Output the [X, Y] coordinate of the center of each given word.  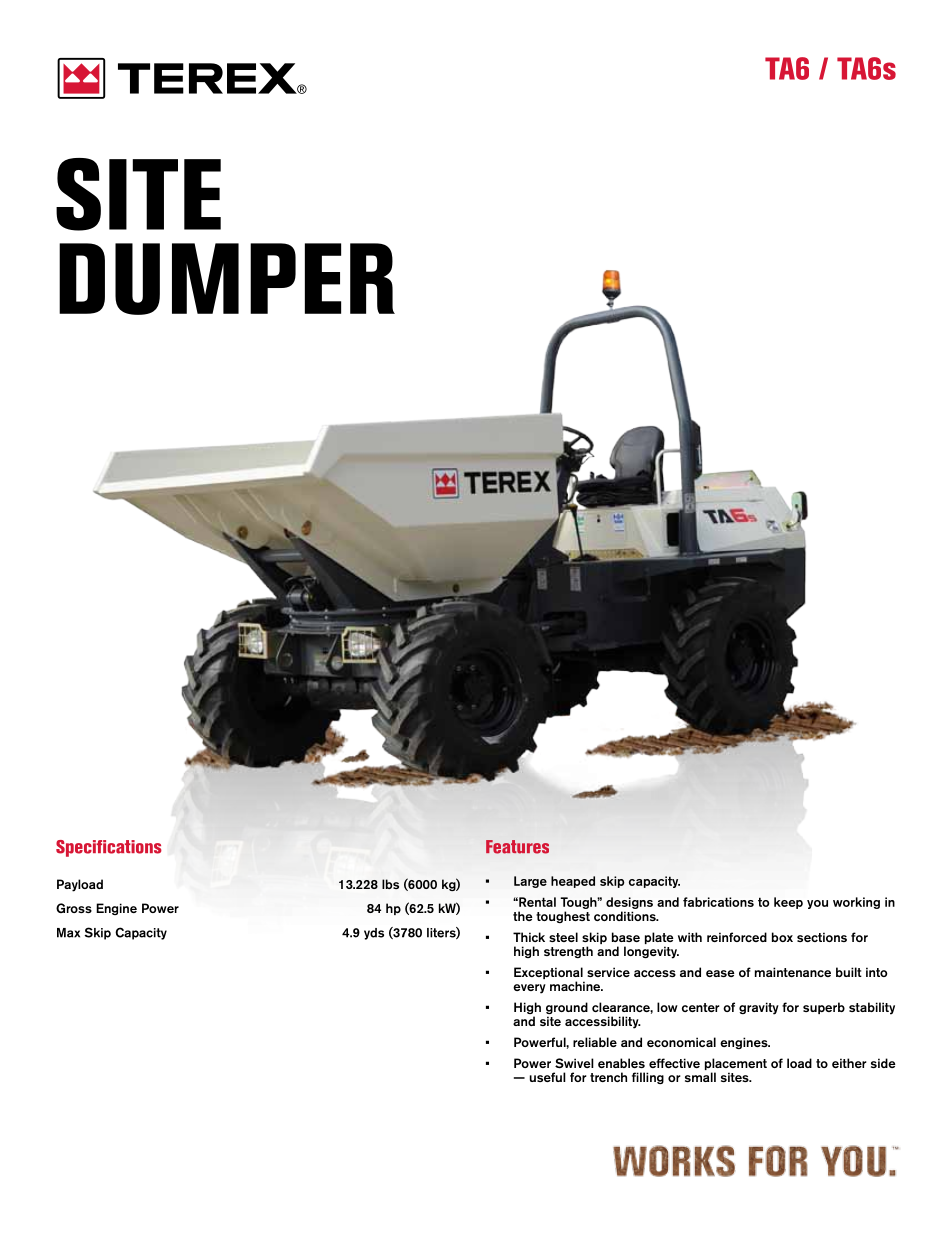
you [817, 904]
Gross [74, 908]
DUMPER [227, 279]
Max [68, 933]
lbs [390, 884]
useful [548, 1077]
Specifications [109, 848]
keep [788, 903]
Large [530, 882]
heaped [573, 882]
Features [517, 847]
